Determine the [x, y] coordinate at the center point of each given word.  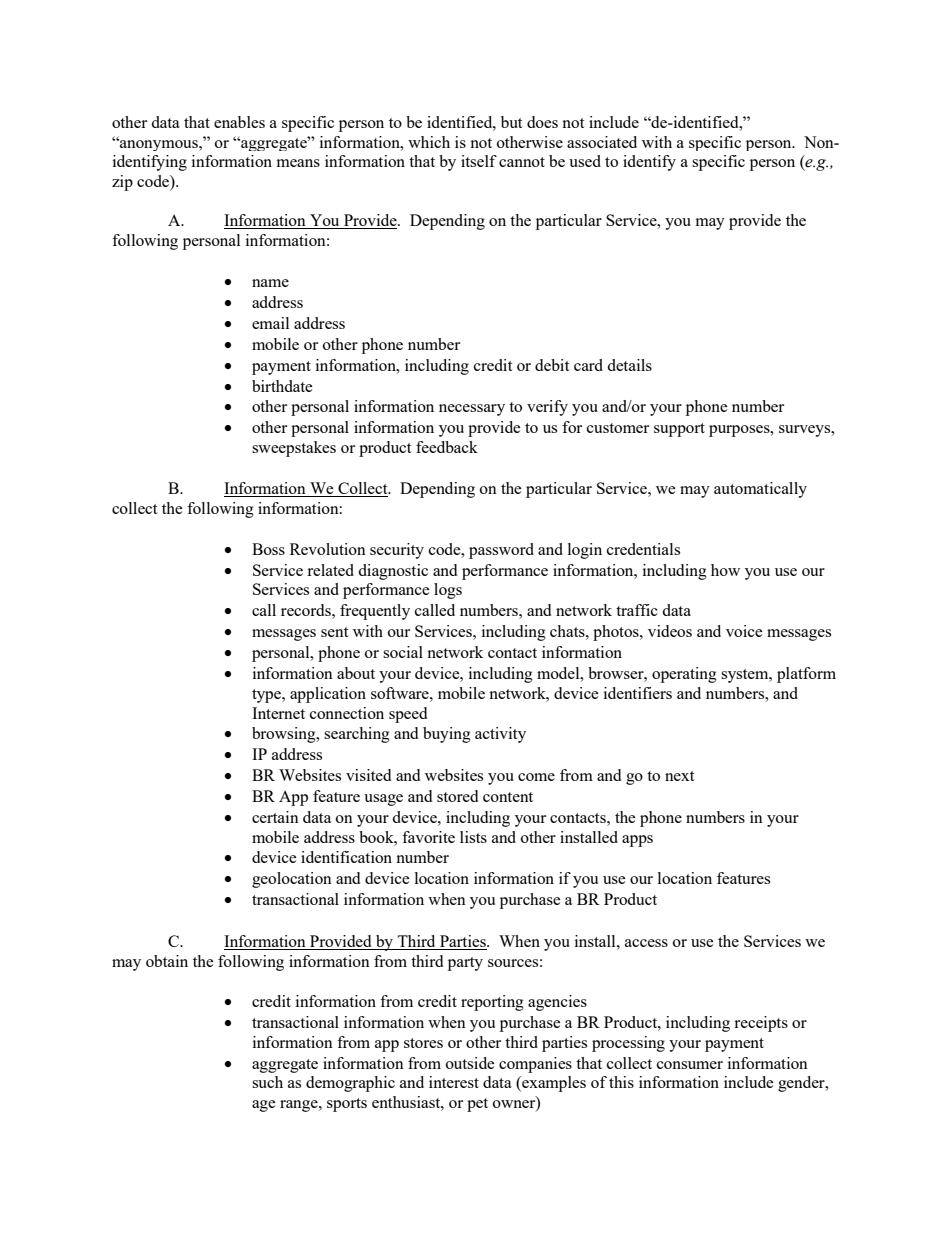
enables [239, 122]
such [267, 1082]
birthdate [282, 386]
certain [275, 817]
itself [479, 161]
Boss [268, 549]
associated [602, 142]
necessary [472, 410]
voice [744, 631]
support [679, 430]
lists [473, 837]
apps [637, 841]
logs [448, 591]
